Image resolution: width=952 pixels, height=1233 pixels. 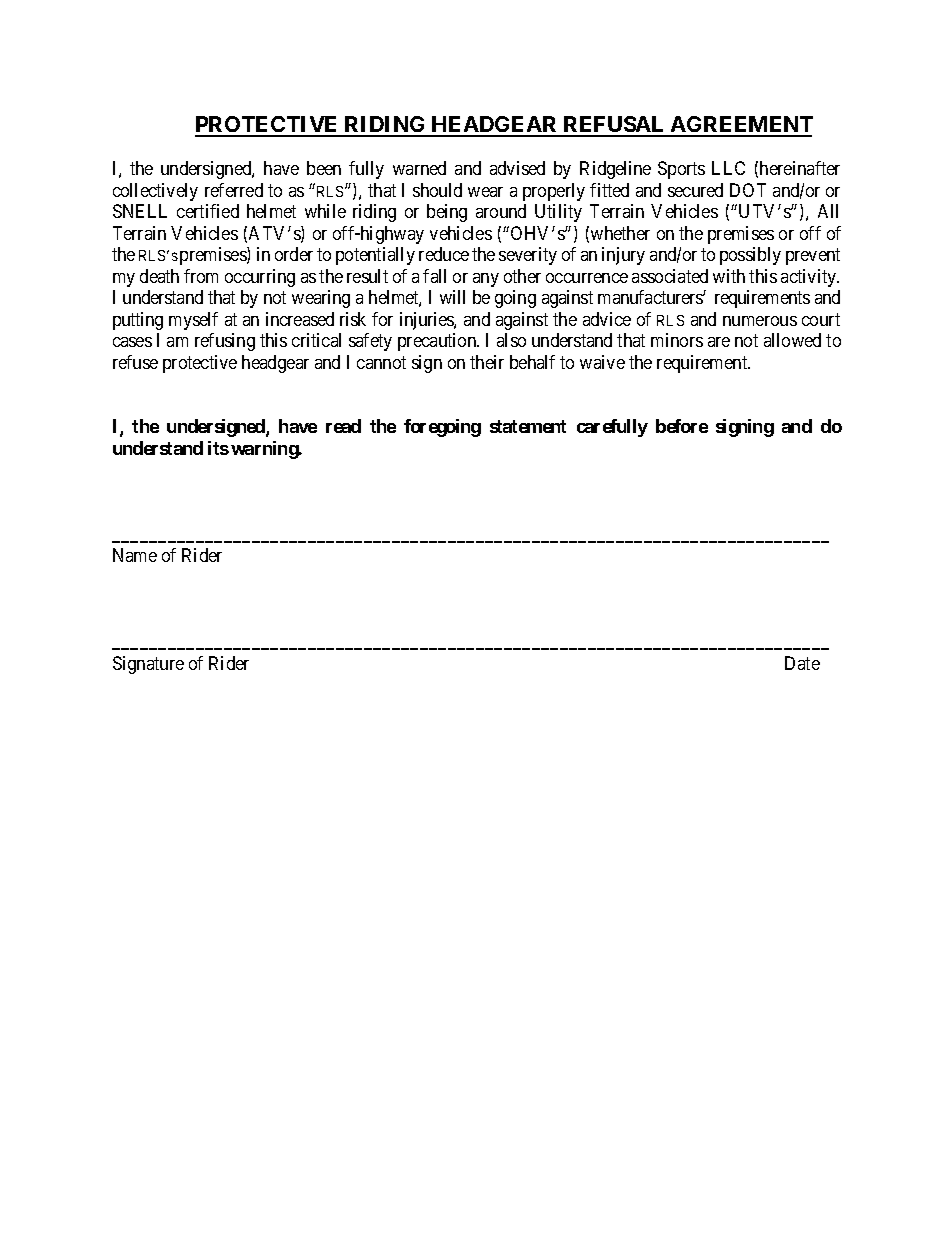 What do you see at coordinates (748, 190) in the screenshot?
I see `DOT` at bounding box center [748, 190].
